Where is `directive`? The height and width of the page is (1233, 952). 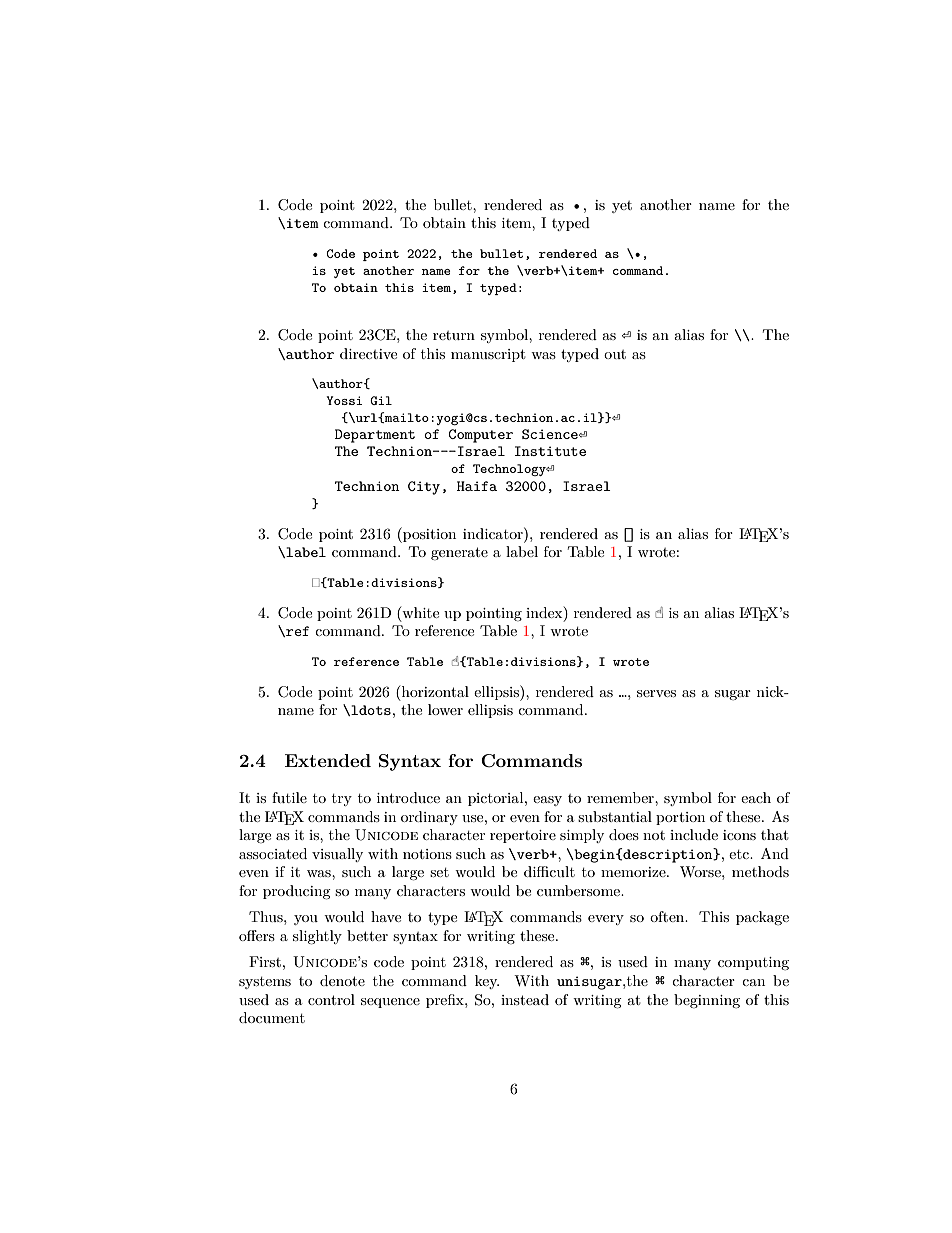
directive is located at coordinates (368, 353).
